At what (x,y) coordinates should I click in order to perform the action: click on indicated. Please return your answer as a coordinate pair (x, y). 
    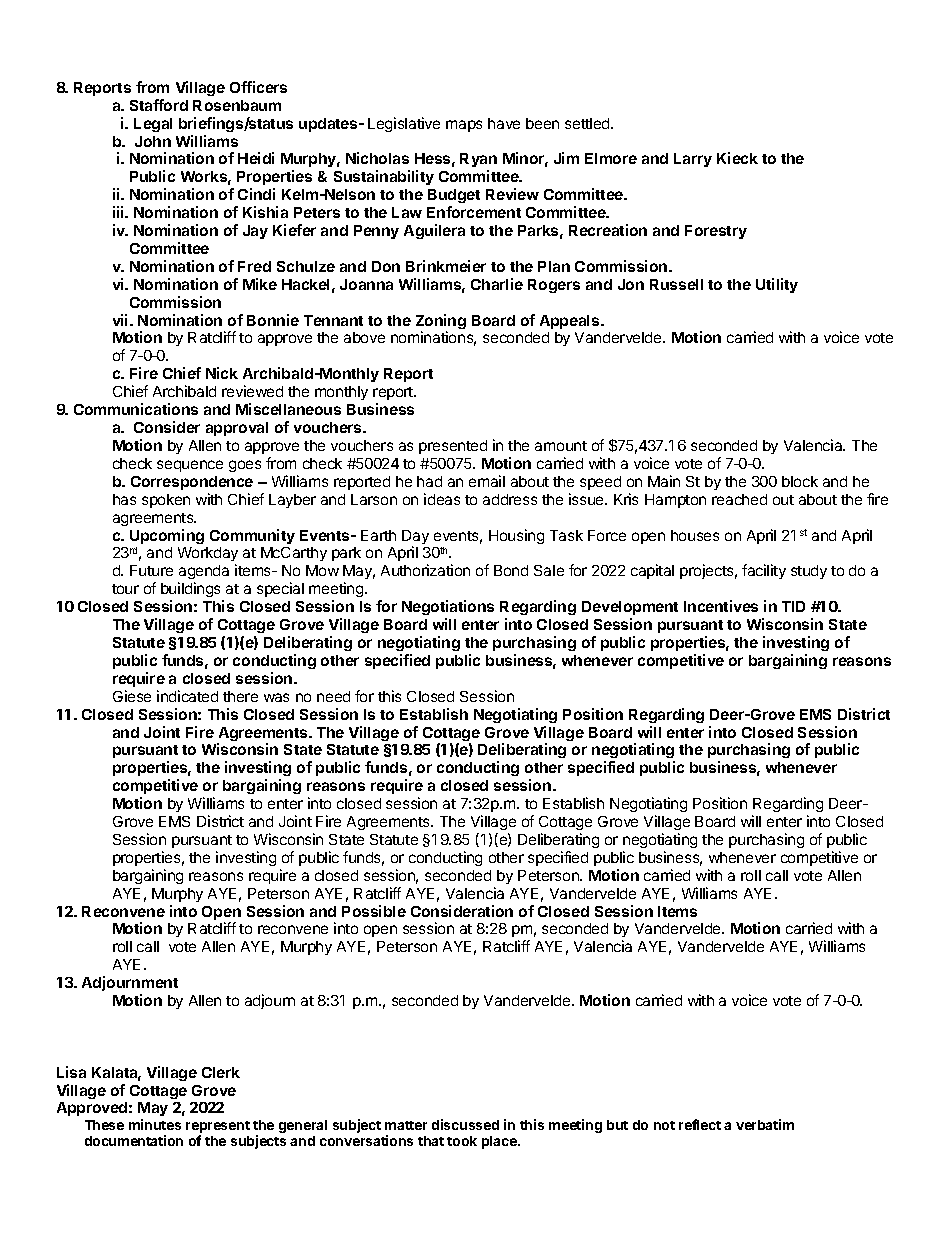
    Looking at the image, I should click on (187, 696).
